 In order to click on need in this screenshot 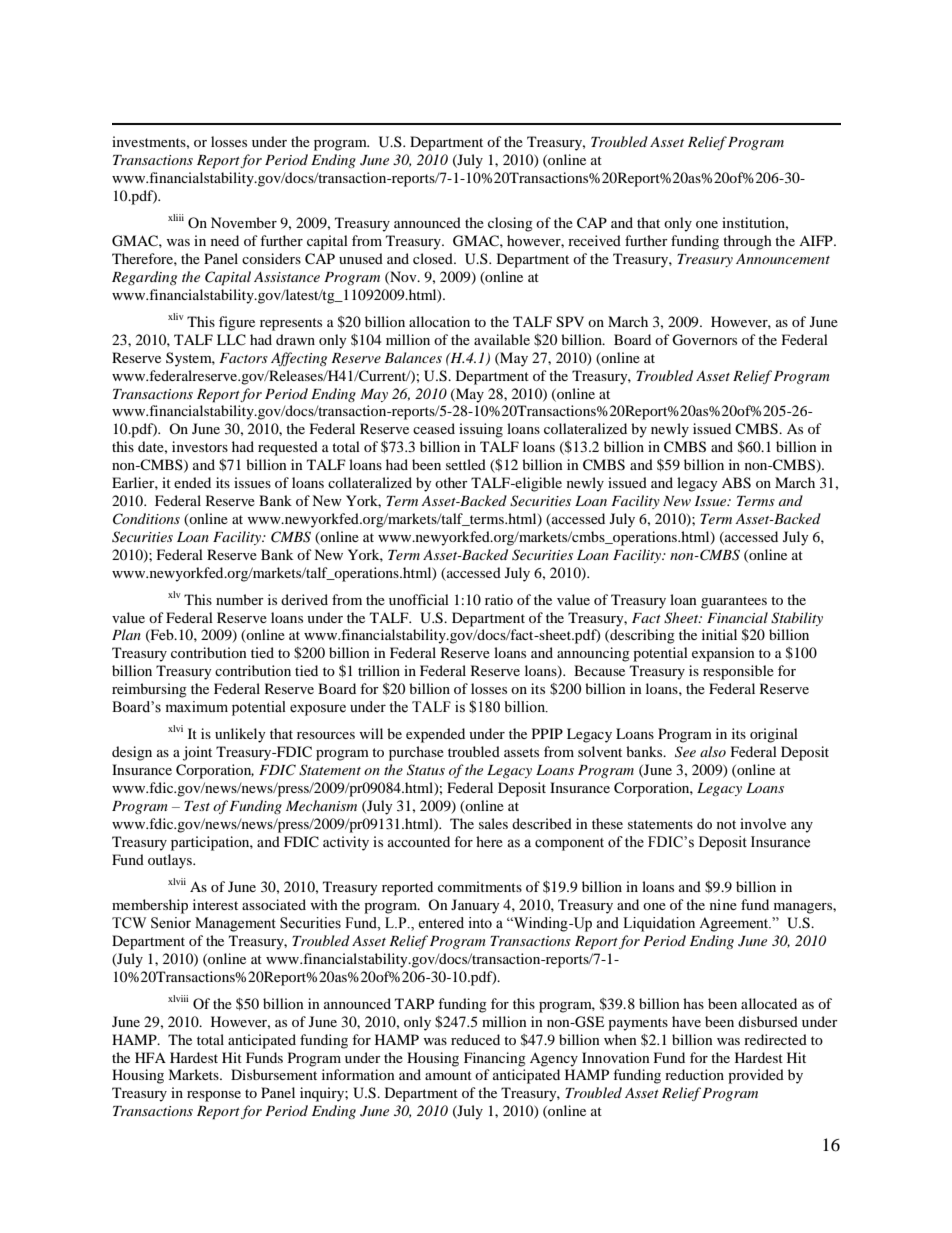, I will do `click(225, 240)`.
